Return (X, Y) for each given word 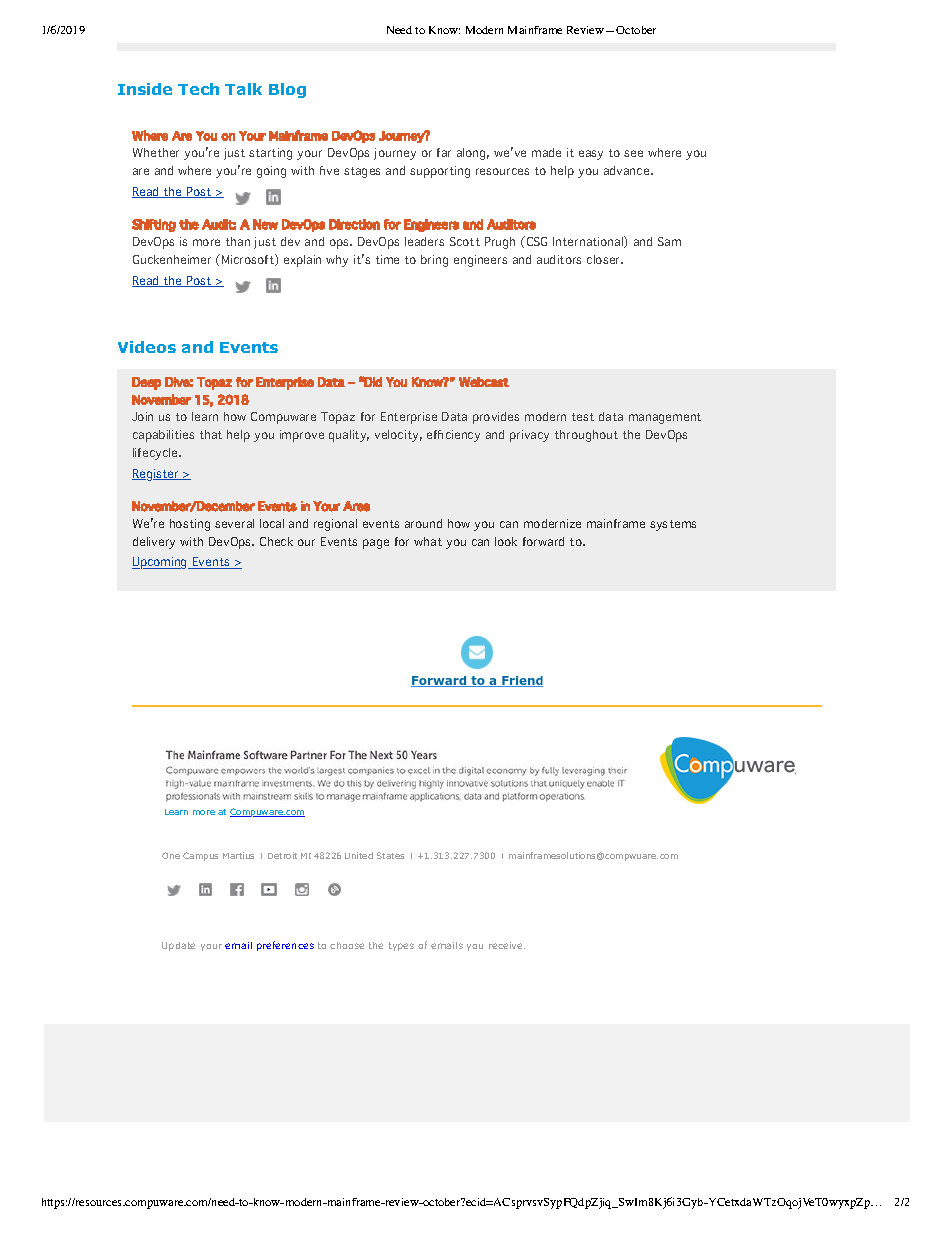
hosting (190, 525)
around (423, 523)
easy (591, 155)
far (444, 152)
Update (178, 946)
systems (673, 525)
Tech (198, 89)
